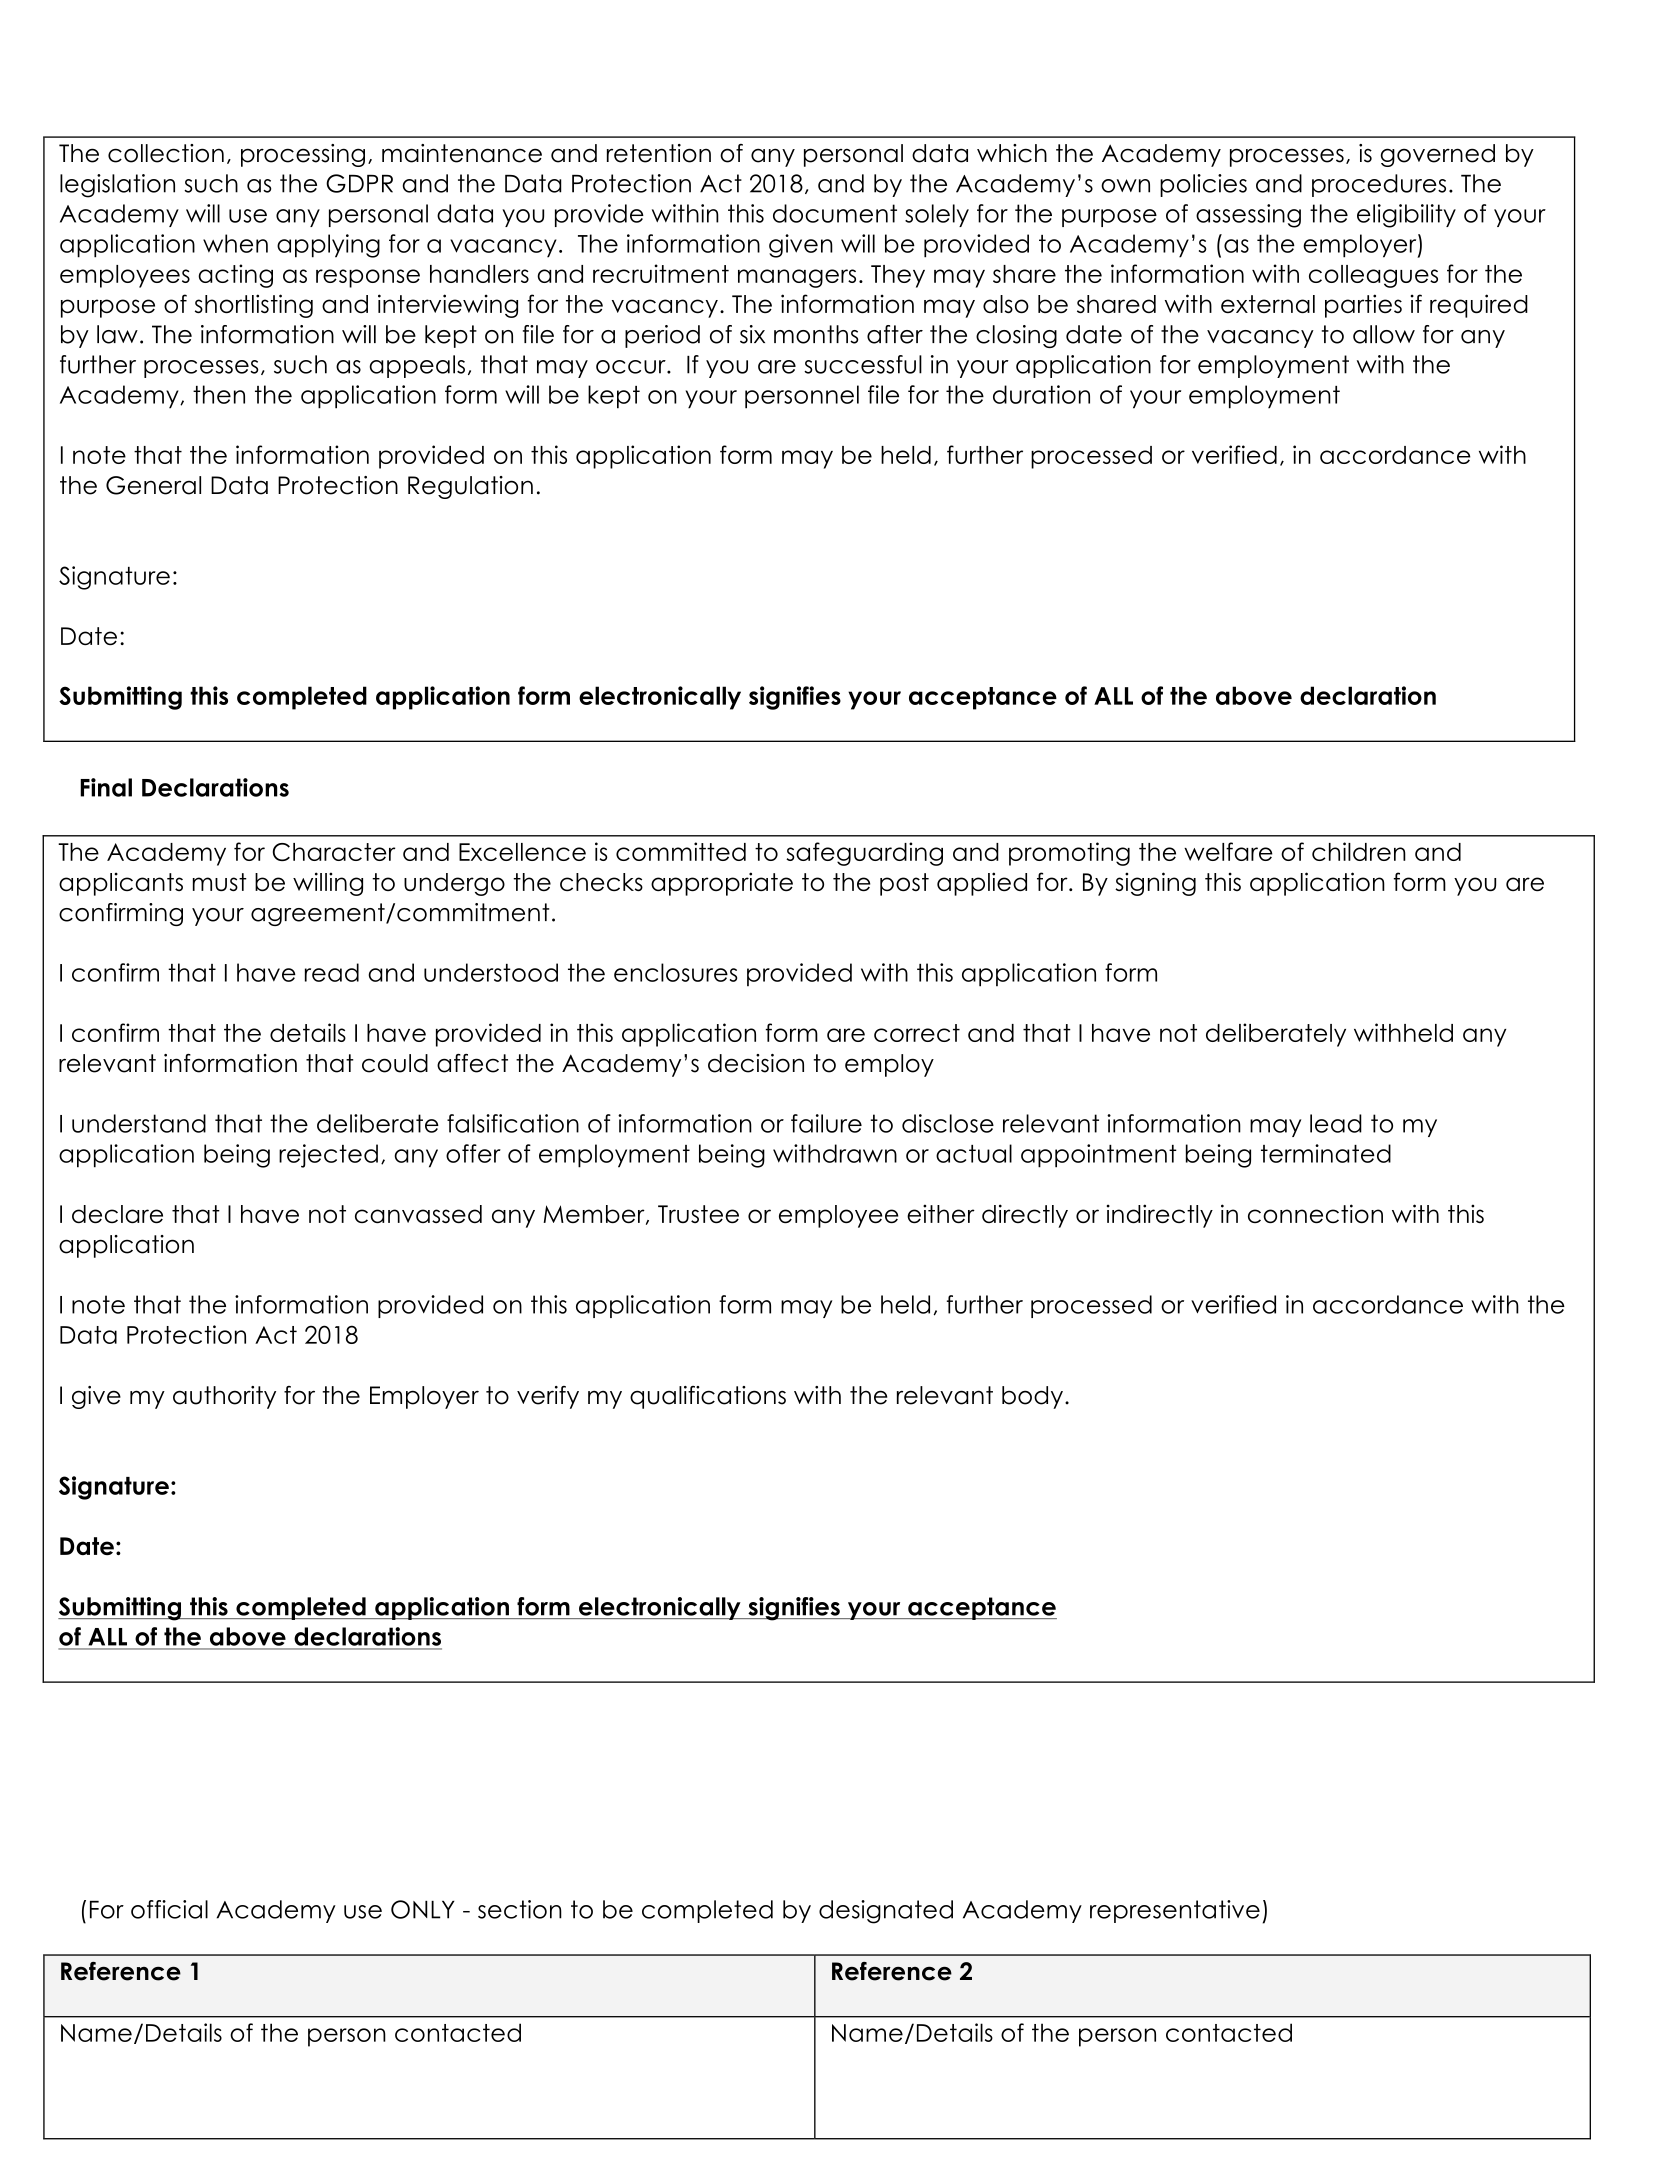 This screenshot has height=2165, width=1673. Describe the element at coordinates (756, 1063) in the screenshot. I see `decision` at that location.
